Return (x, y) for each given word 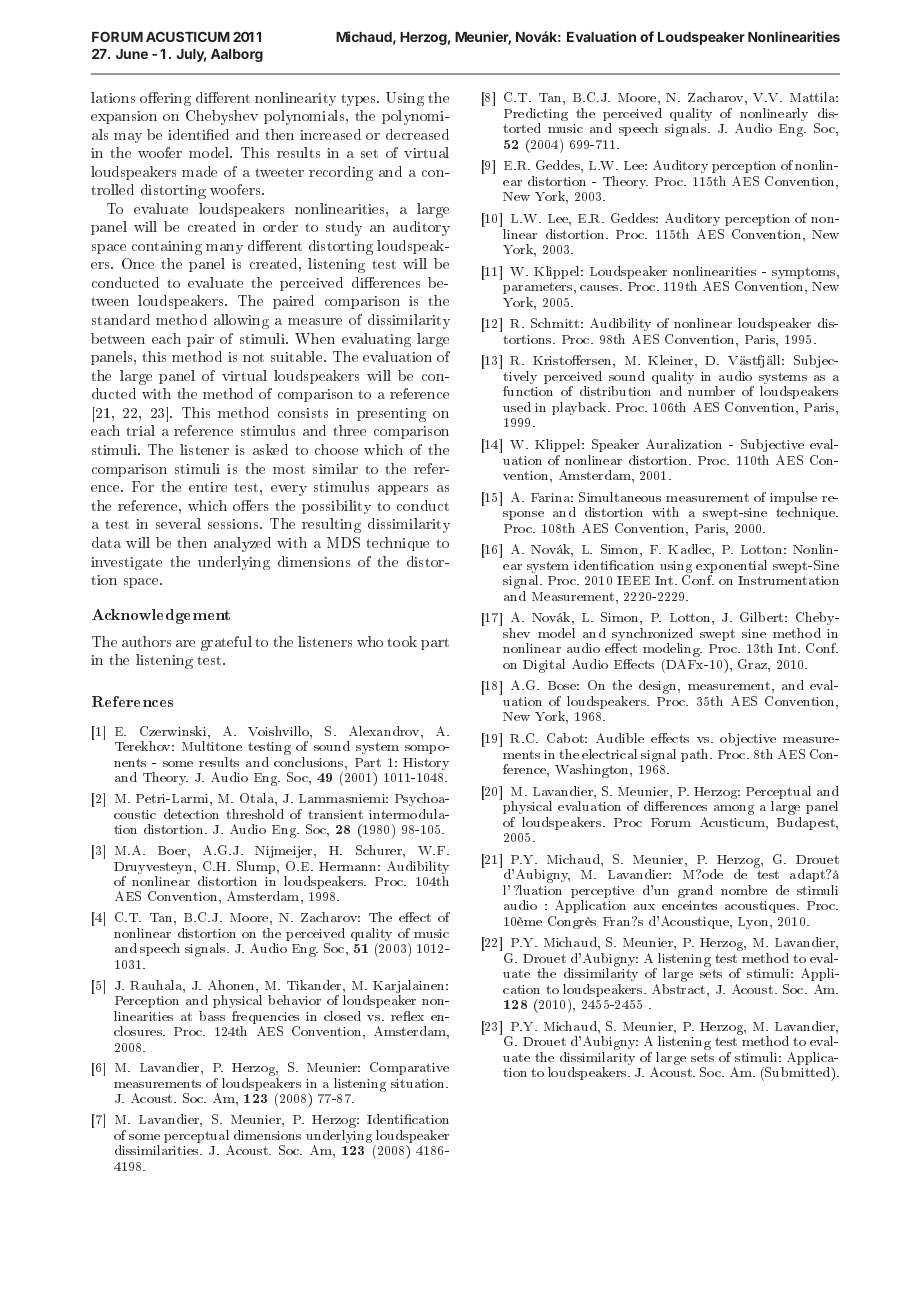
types (360, 100)
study (344, 228)
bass (212, 1016)
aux (644, 907)
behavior (294, 1000)
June (132, 54)
